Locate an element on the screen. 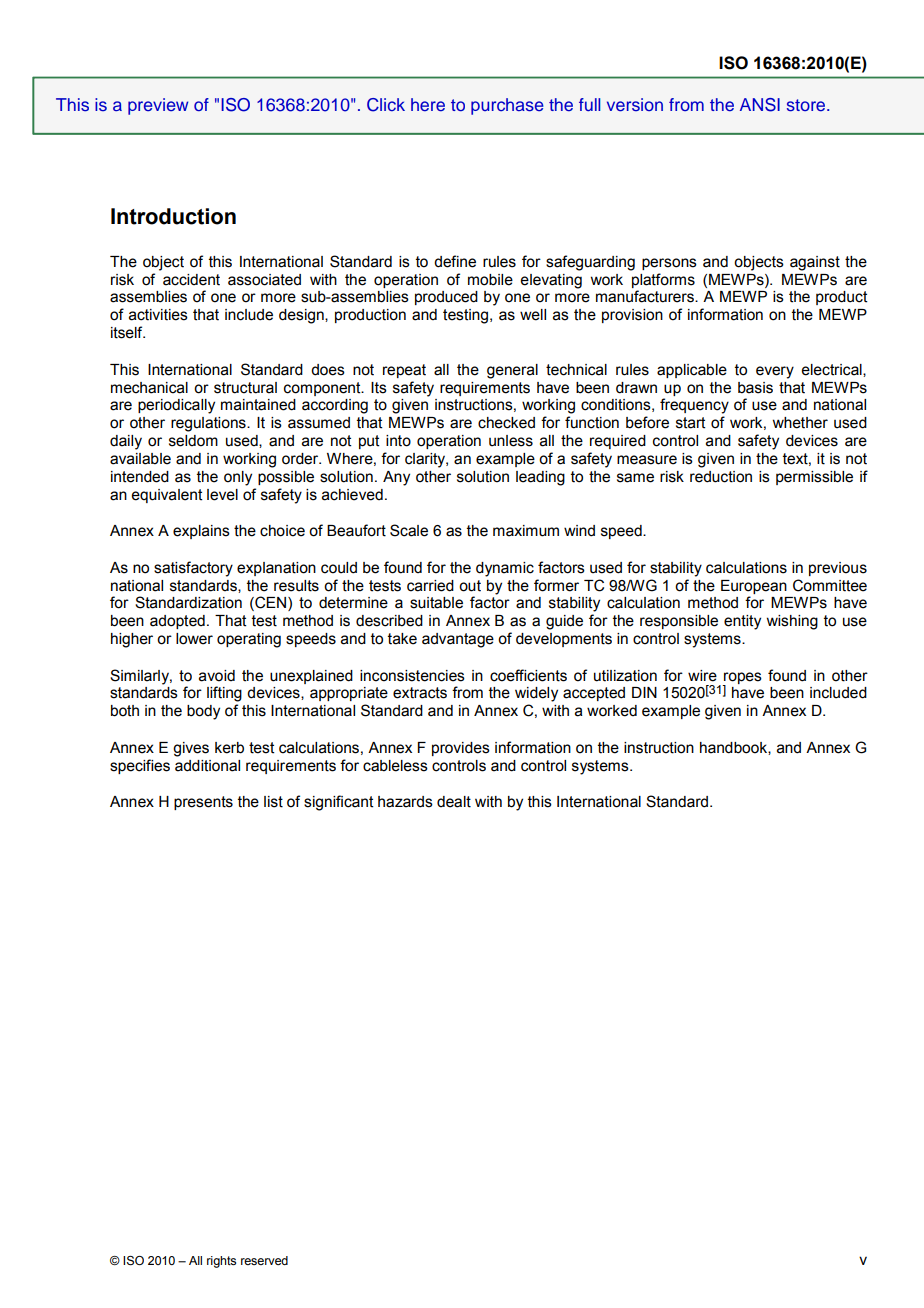 The width and height of the screenshot is (924, 1308). ropes is located at coordinates (742, 679).
